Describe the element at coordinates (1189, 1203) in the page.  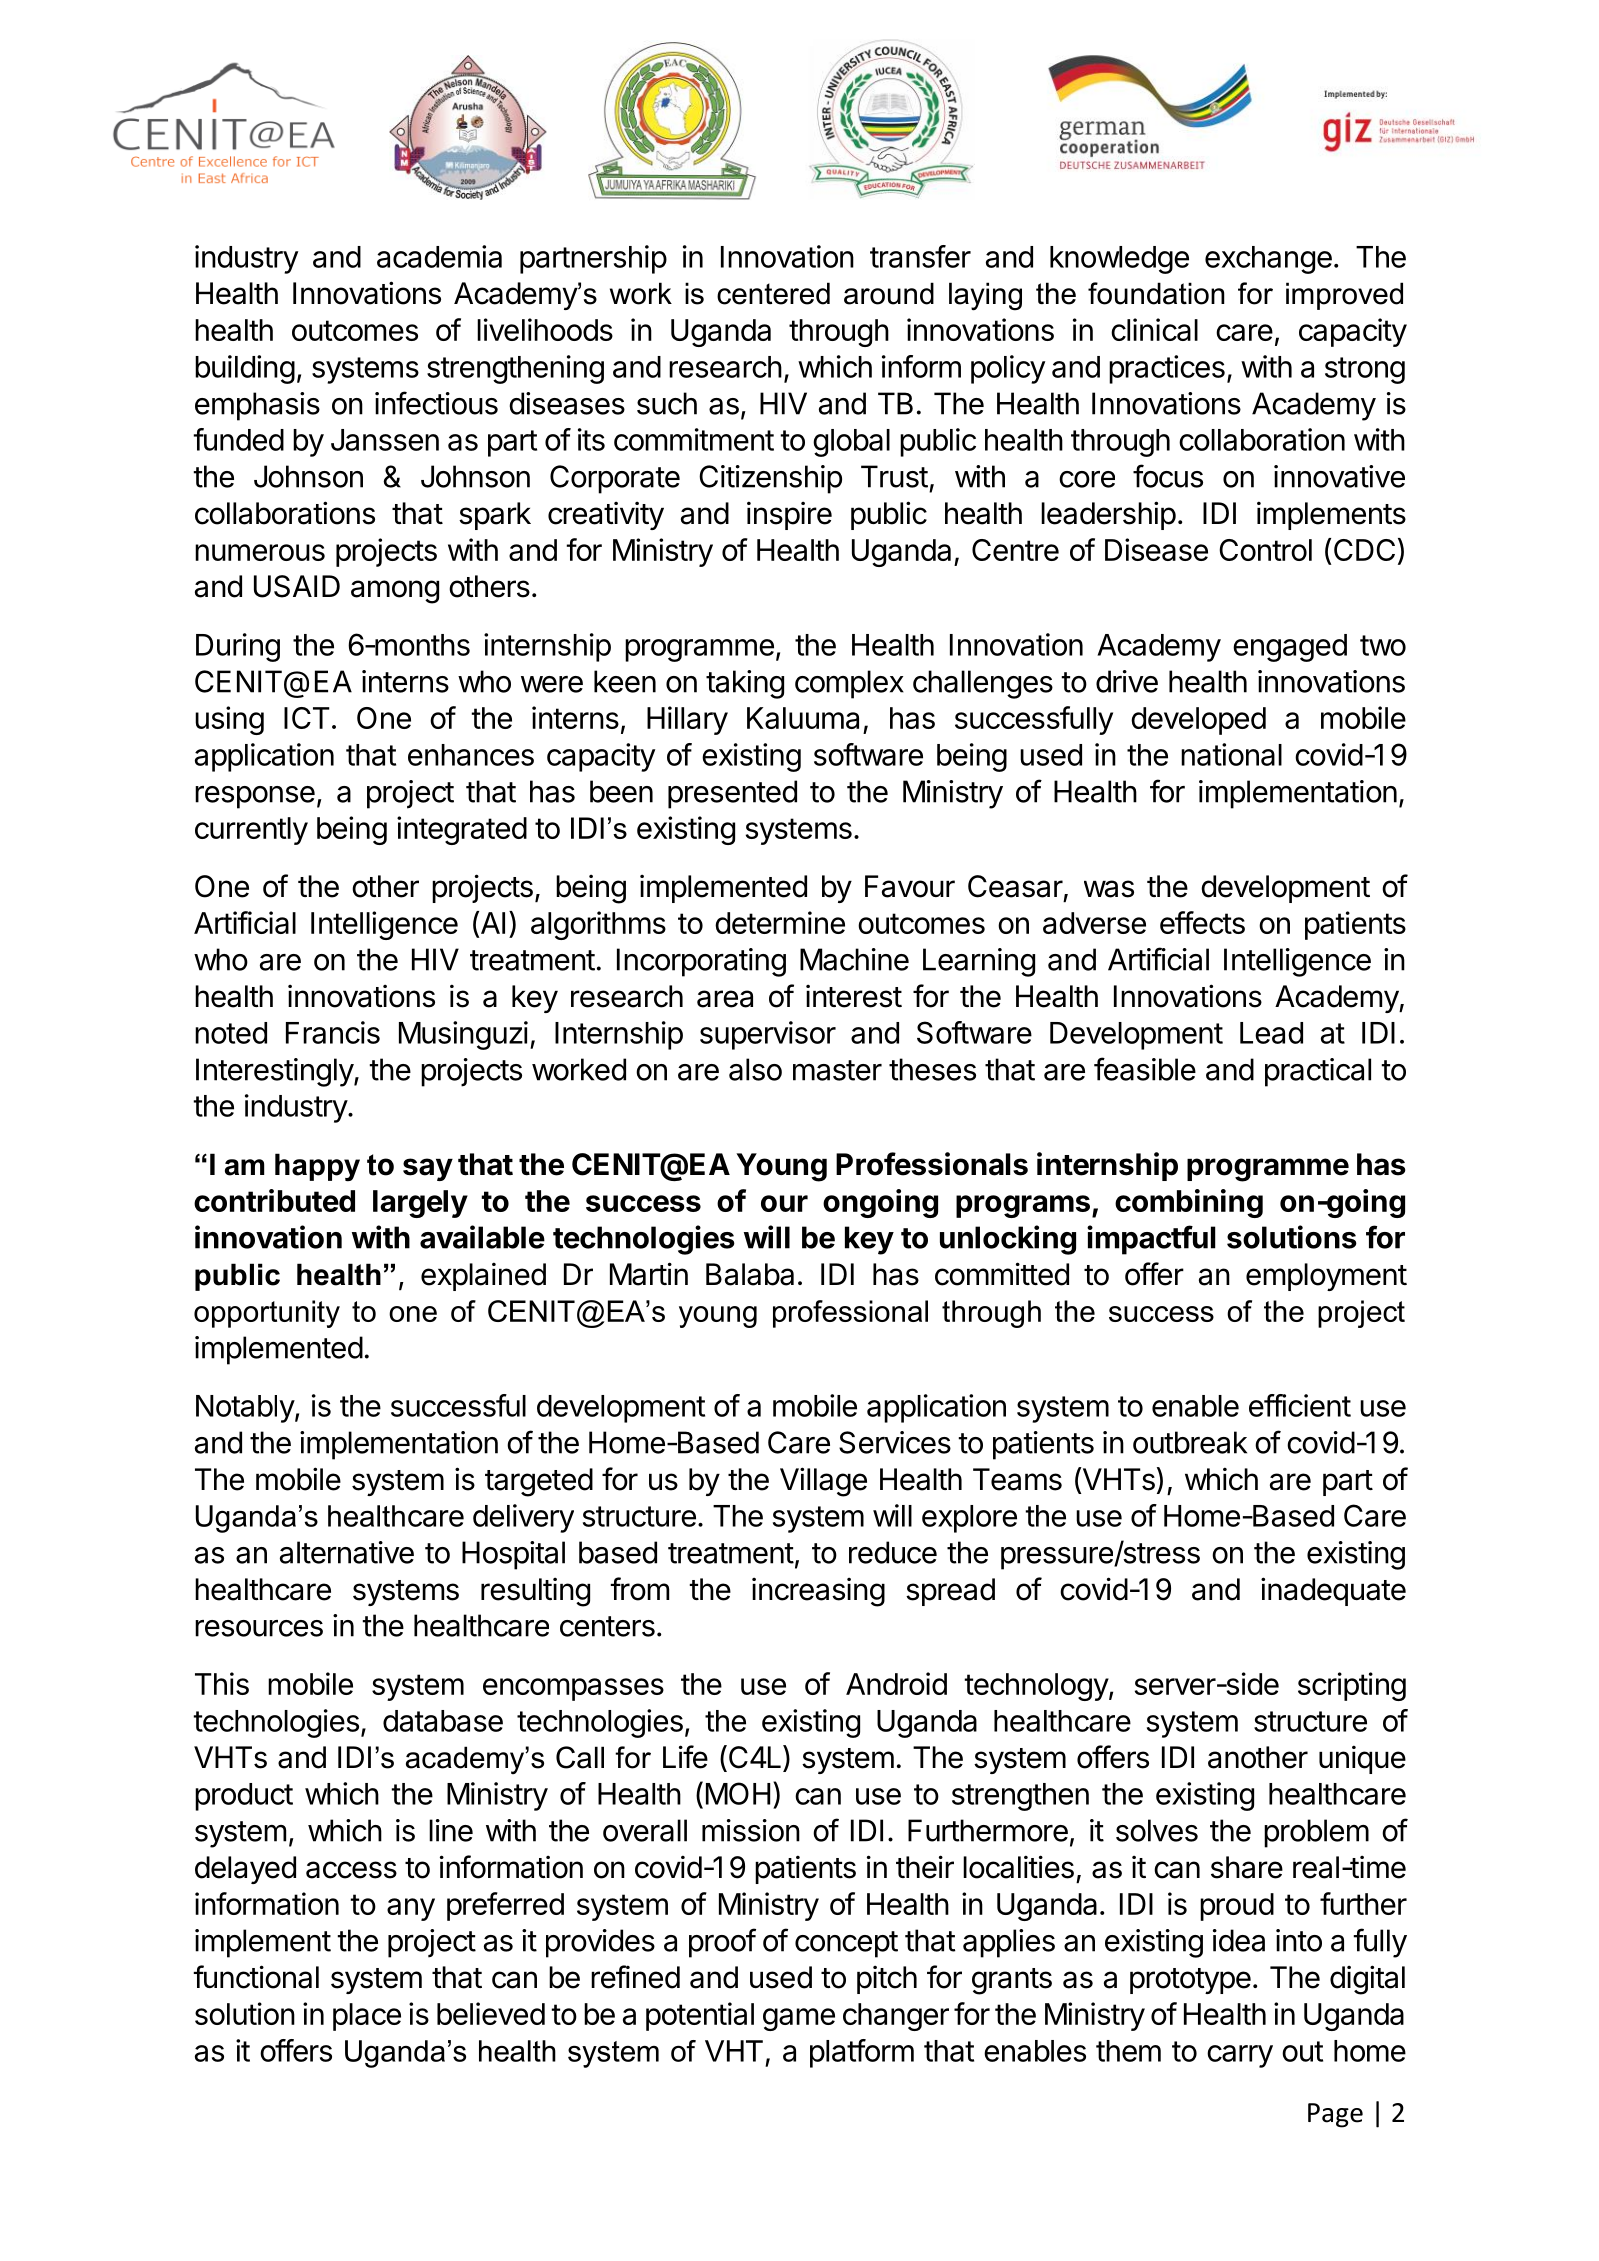
I see `combining` at that location.
